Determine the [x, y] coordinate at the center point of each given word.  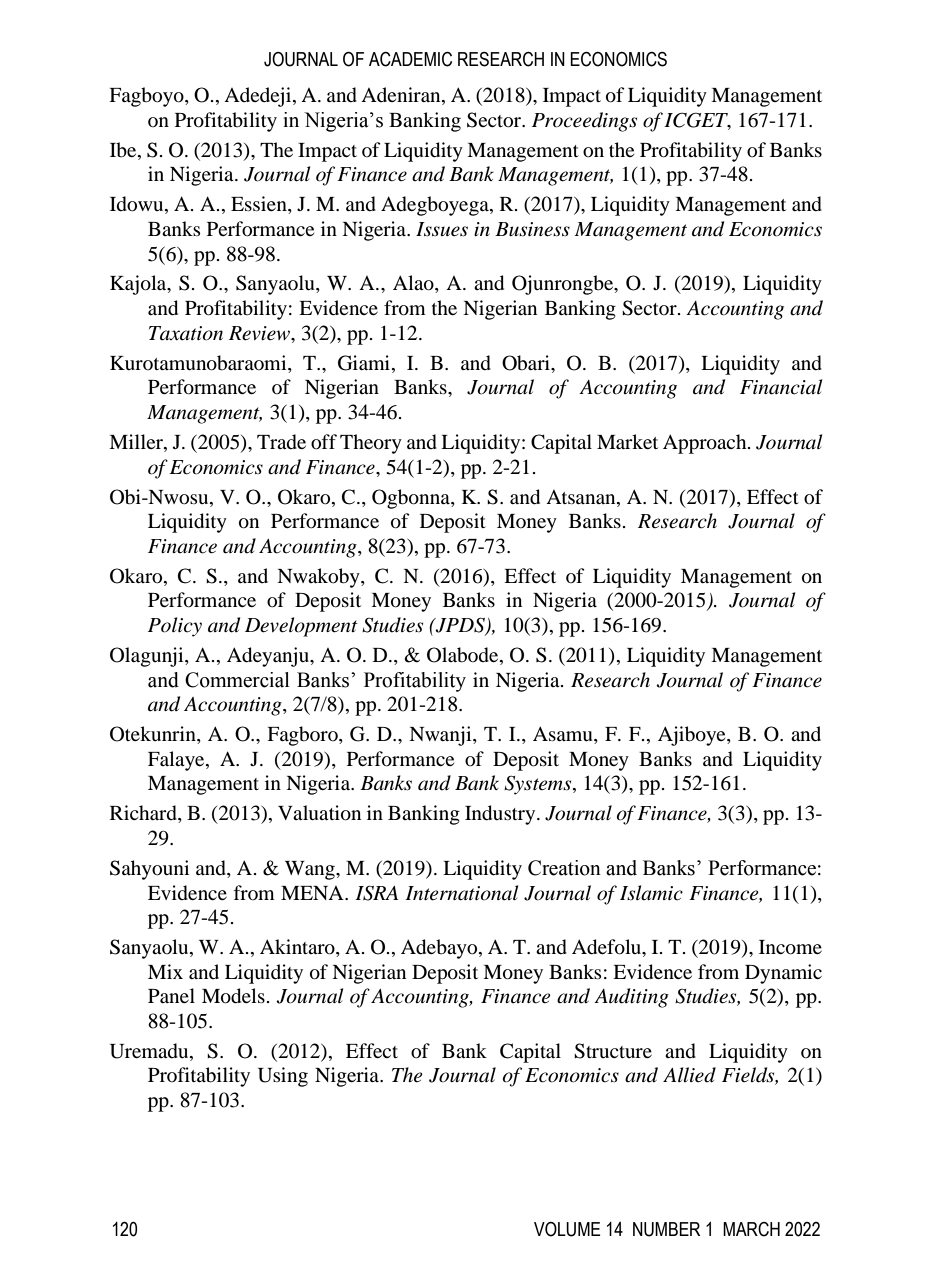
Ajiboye [693, 736]
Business [532, 229]
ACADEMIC [410, 59]
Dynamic [783, 974]
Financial [781, 387]
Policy [175, 627]
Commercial [237, 680]
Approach [706, 444]
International [461, 893]
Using [283, 1077]
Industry [501, 815]
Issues [442, 229]
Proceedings [584, 122]
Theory [371, 444]
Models [233, 996]
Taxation [186, 333]
